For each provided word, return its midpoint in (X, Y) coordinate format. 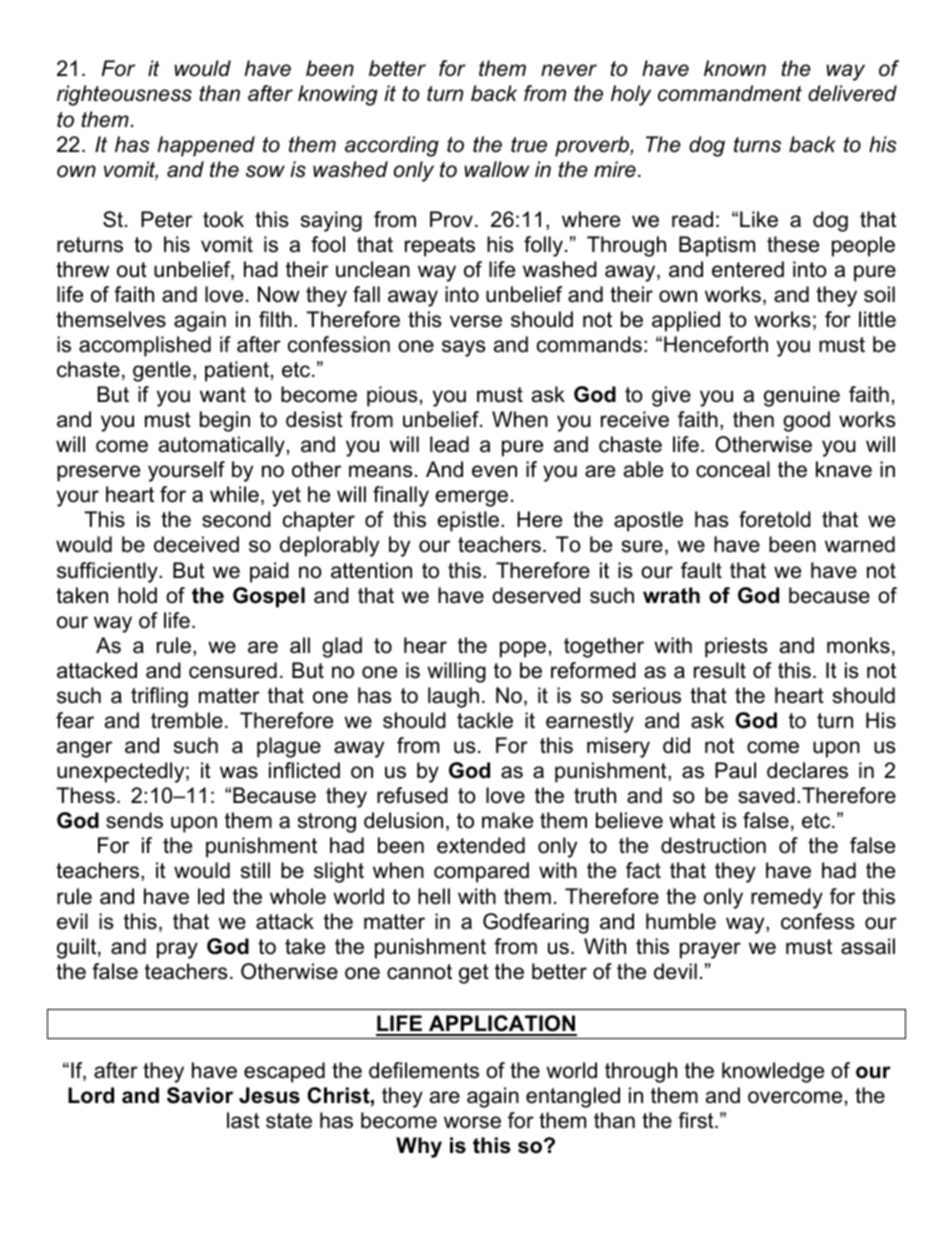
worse (472, 1122)
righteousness (124, 95)
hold (137, 595)
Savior (200, 1095)
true (529, 145)
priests (736, 647)
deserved (536, 595)
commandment (730, 93)
